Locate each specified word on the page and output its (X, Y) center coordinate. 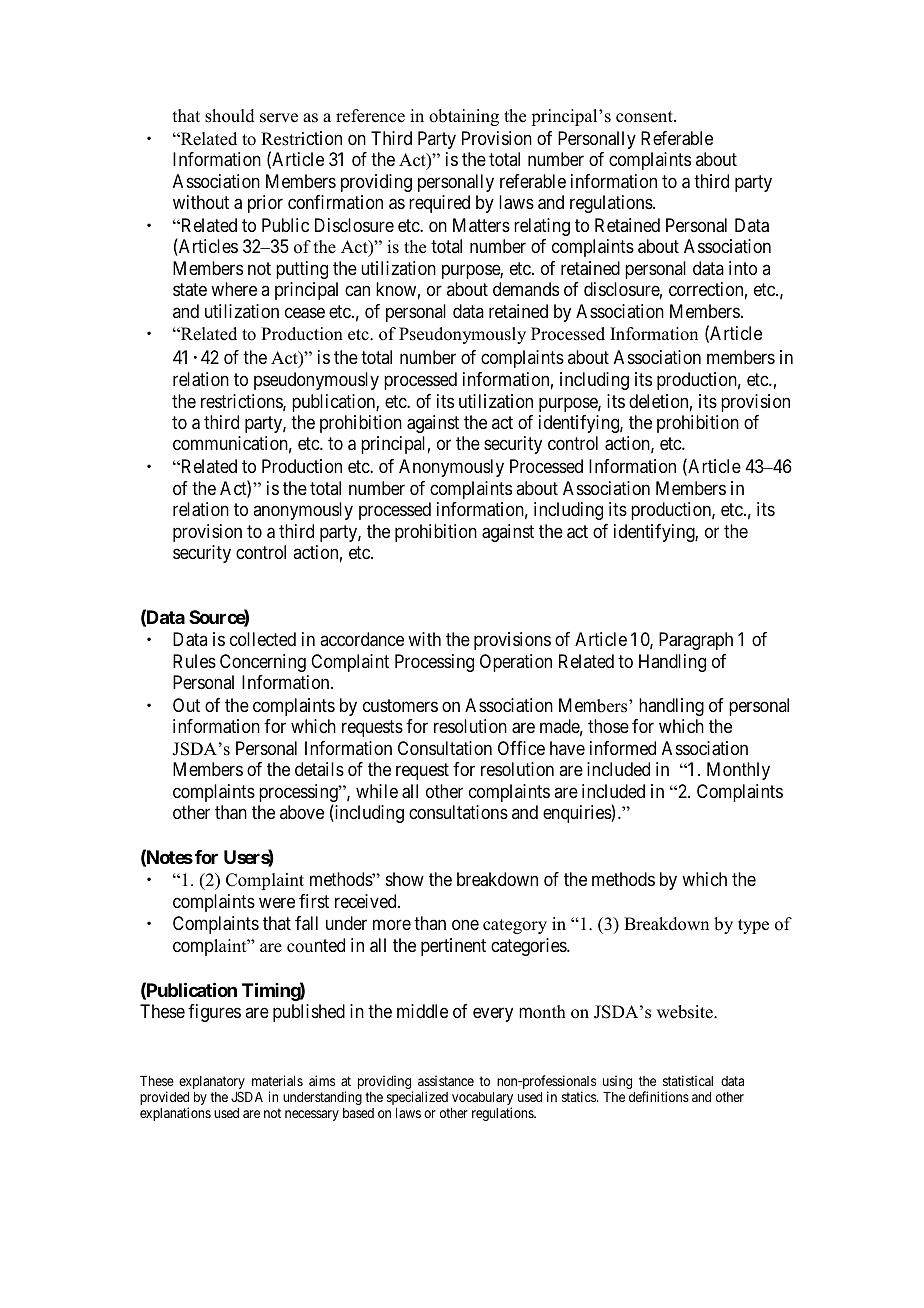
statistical (688, 1080)
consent (645, 117)
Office (521, 748)
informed (623, 748)
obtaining (464, 117)
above (302, 812)
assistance (446, 1080)
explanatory (212, 1084)
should (230, 116)
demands (526, 289)
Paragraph (696, 641)
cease (305, 313)
